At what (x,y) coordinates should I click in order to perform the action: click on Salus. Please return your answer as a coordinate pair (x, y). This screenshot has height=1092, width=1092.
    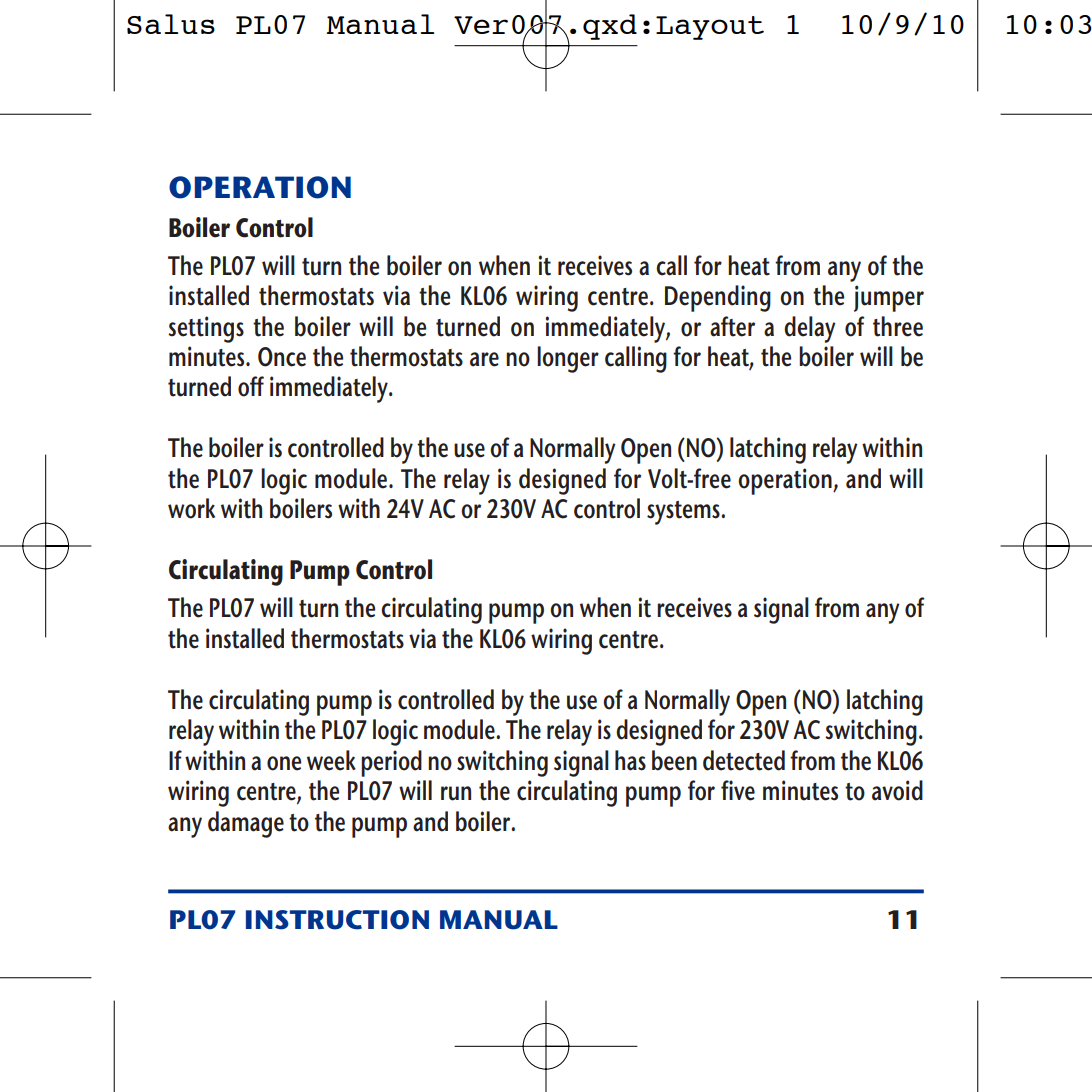
    Looking at the image, I should click on (171, 24).
